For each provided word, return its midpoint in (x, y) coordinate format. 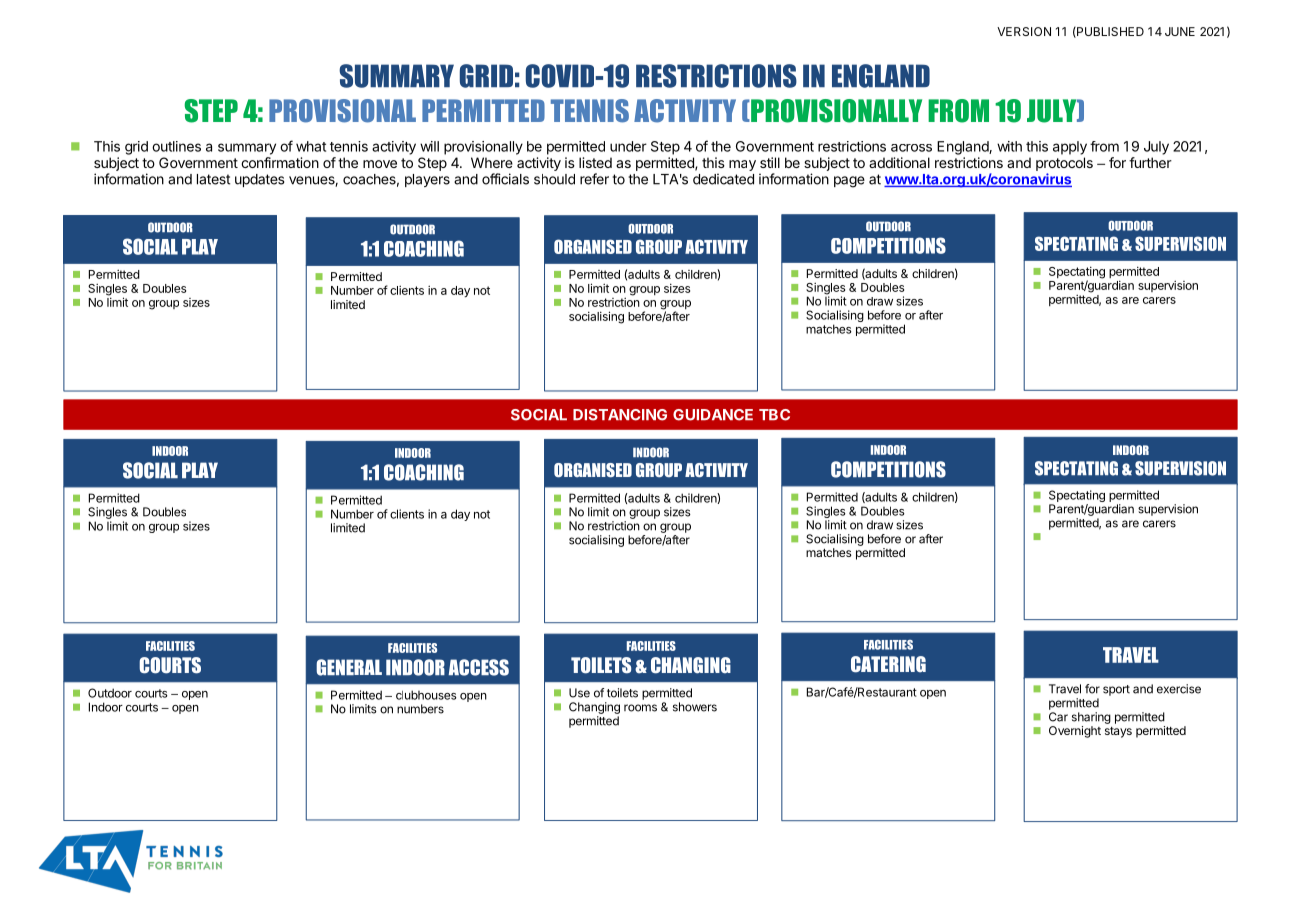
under (628, 146)
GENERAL (349, 667)
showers (695, 707)
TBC (774, 415)
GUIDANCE (713, 415)
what (311, 146)
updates (260, 180)
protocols (1064, 164)
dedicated (723, 179)
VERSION (1024, 31)
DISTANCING (620, 415)
